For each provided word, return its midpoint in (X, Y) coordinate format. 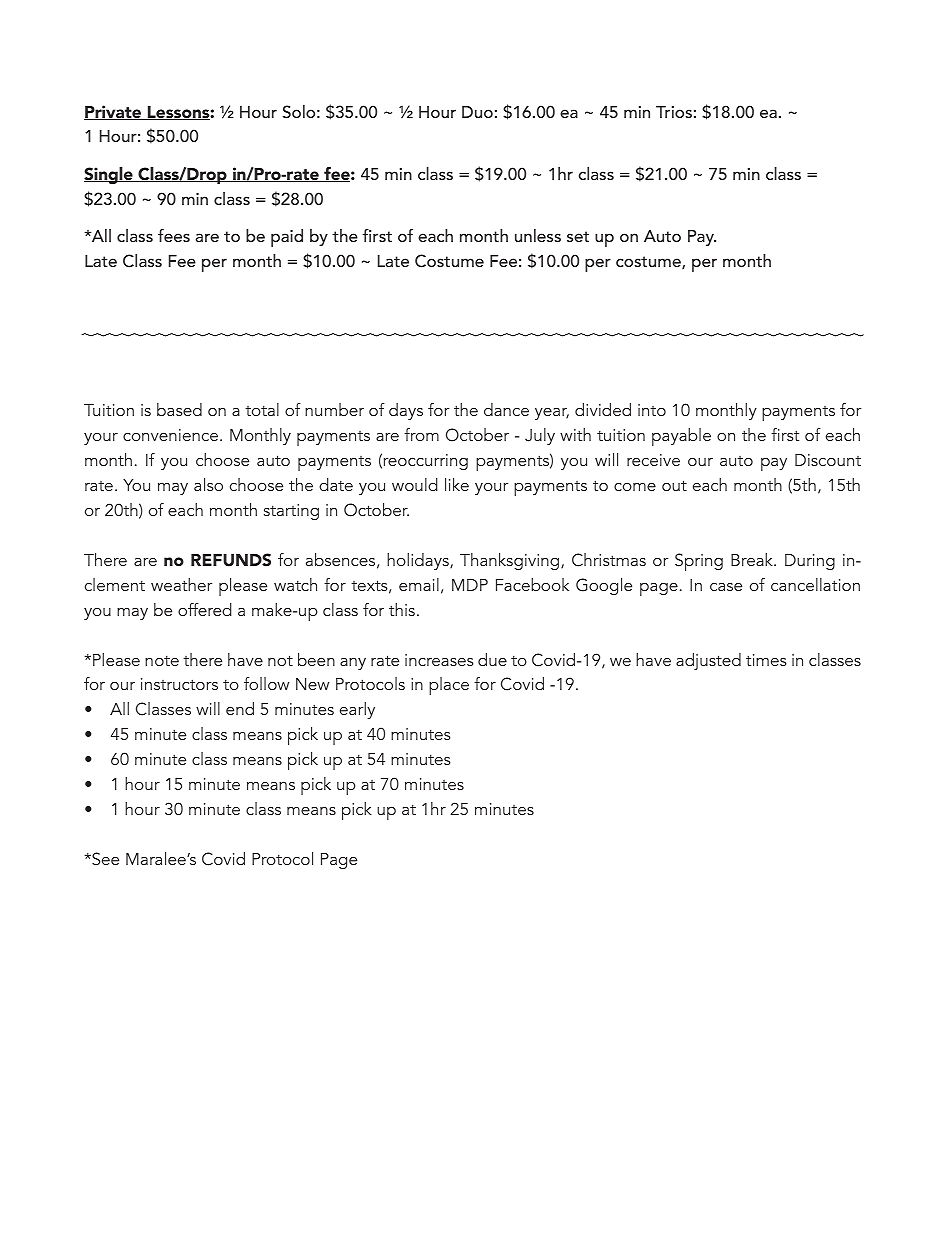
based (179, 409)
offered (205, 609)
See (104, 859)
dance (506, 409)
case (726, 587)
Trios (674, 112)
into (652, 410)
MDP (470, 585)
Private (114, 112)
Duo (477, 112)
